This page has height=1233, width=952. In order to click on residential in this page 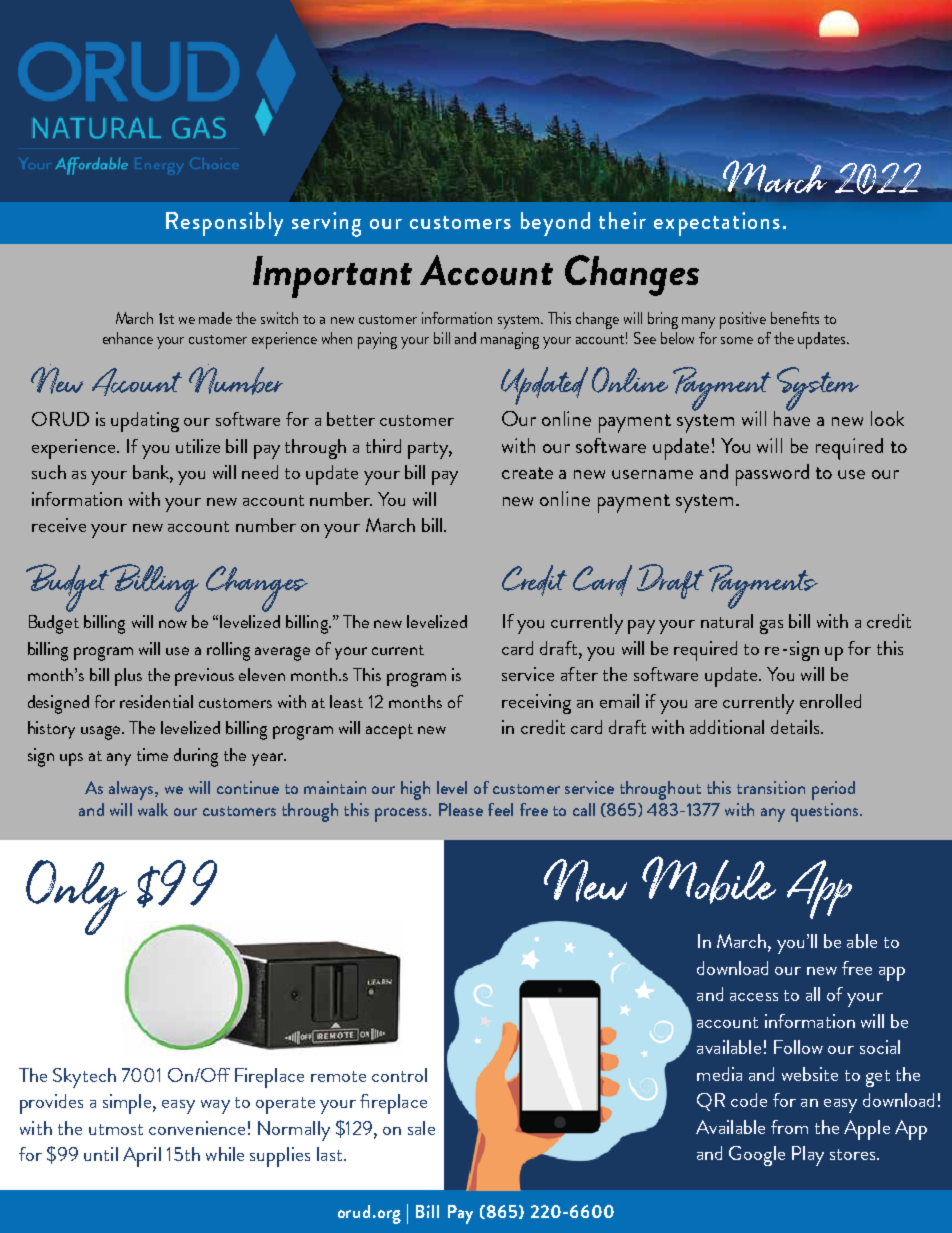, I will do `click(156, 701)`.
